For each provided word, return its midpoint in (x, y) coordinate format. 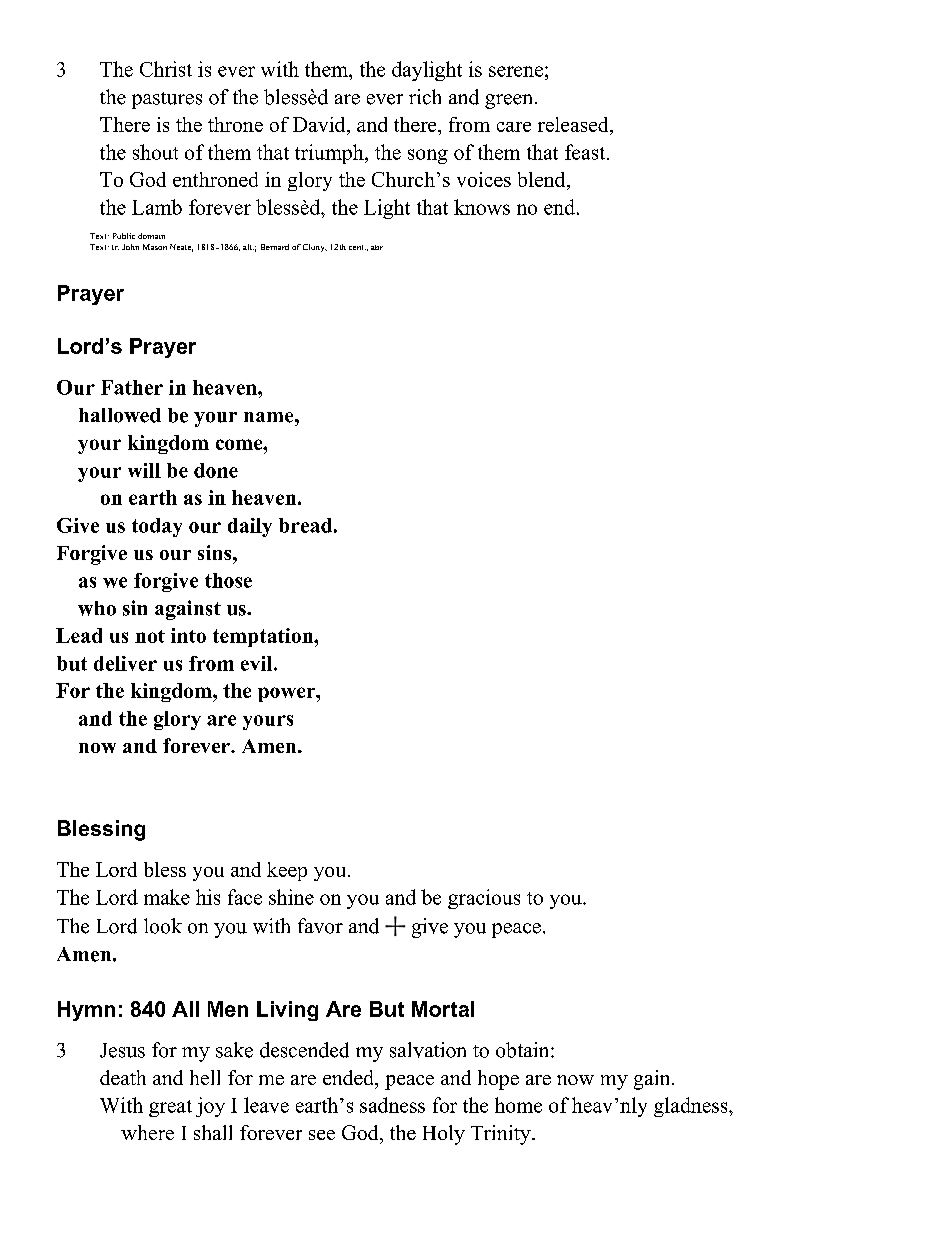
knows (482, 207)
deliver (125, 663)
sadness (392, 1105)
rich (425, 97)
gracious (484, 899)
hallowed (120, 415)
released (574, 124)
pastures (167, 100)
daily (250, 527)
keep (287, 871)
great (170, 1108)
